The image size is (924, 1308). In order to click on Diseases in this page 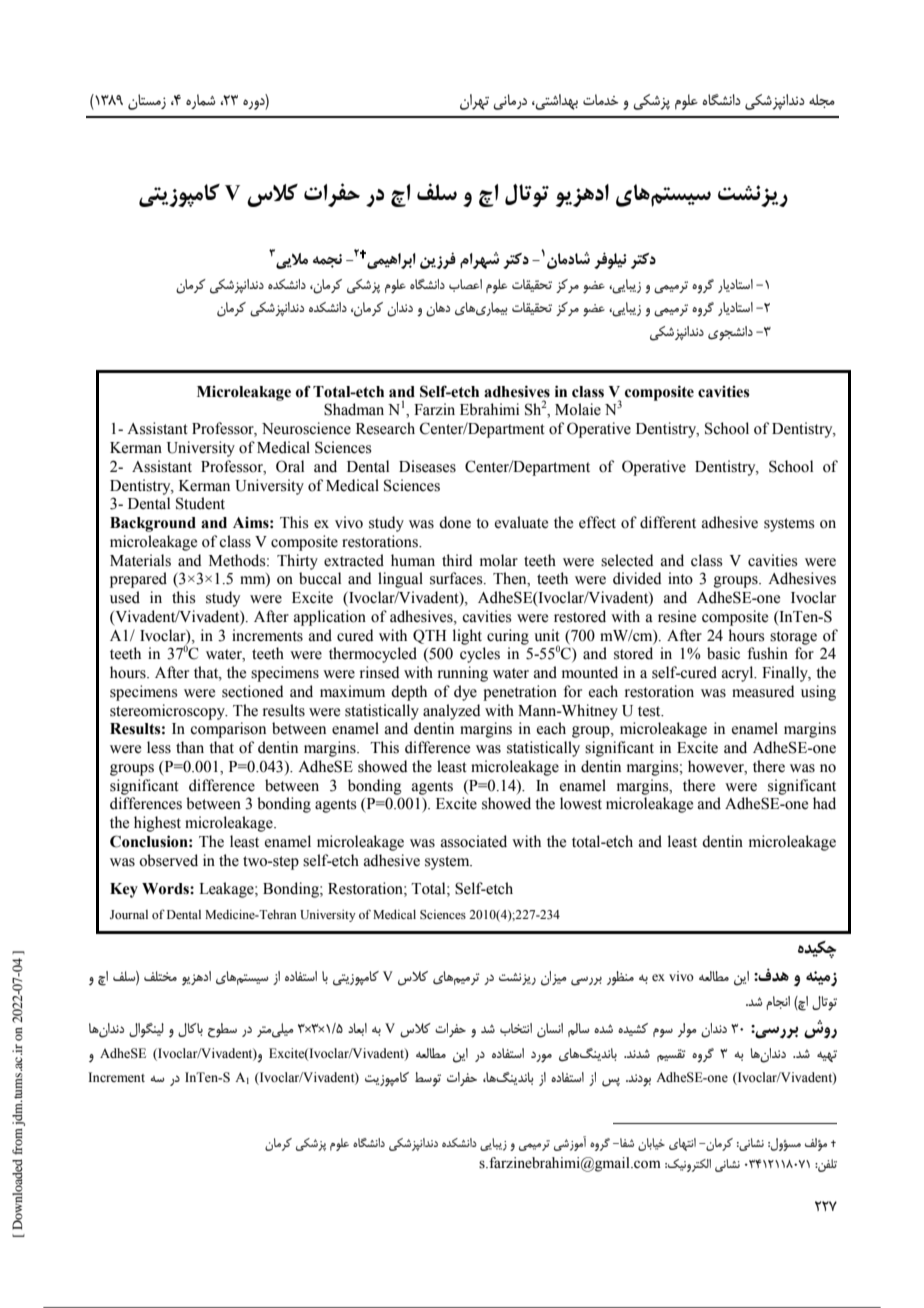, I will do `click(427, 466)`.
